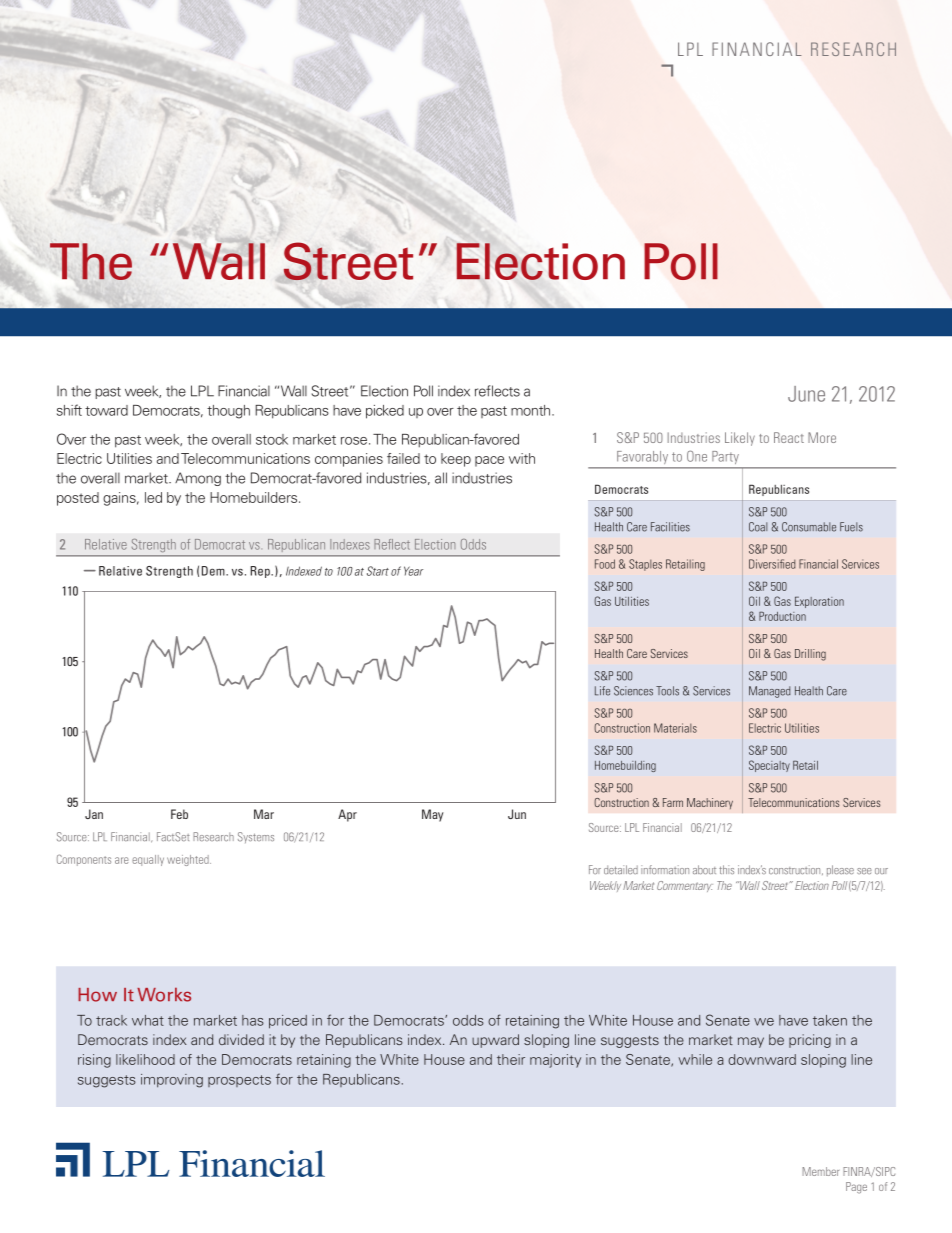 This image has width=952, height=1233. I want to click on improving, so click(172, 1081).
